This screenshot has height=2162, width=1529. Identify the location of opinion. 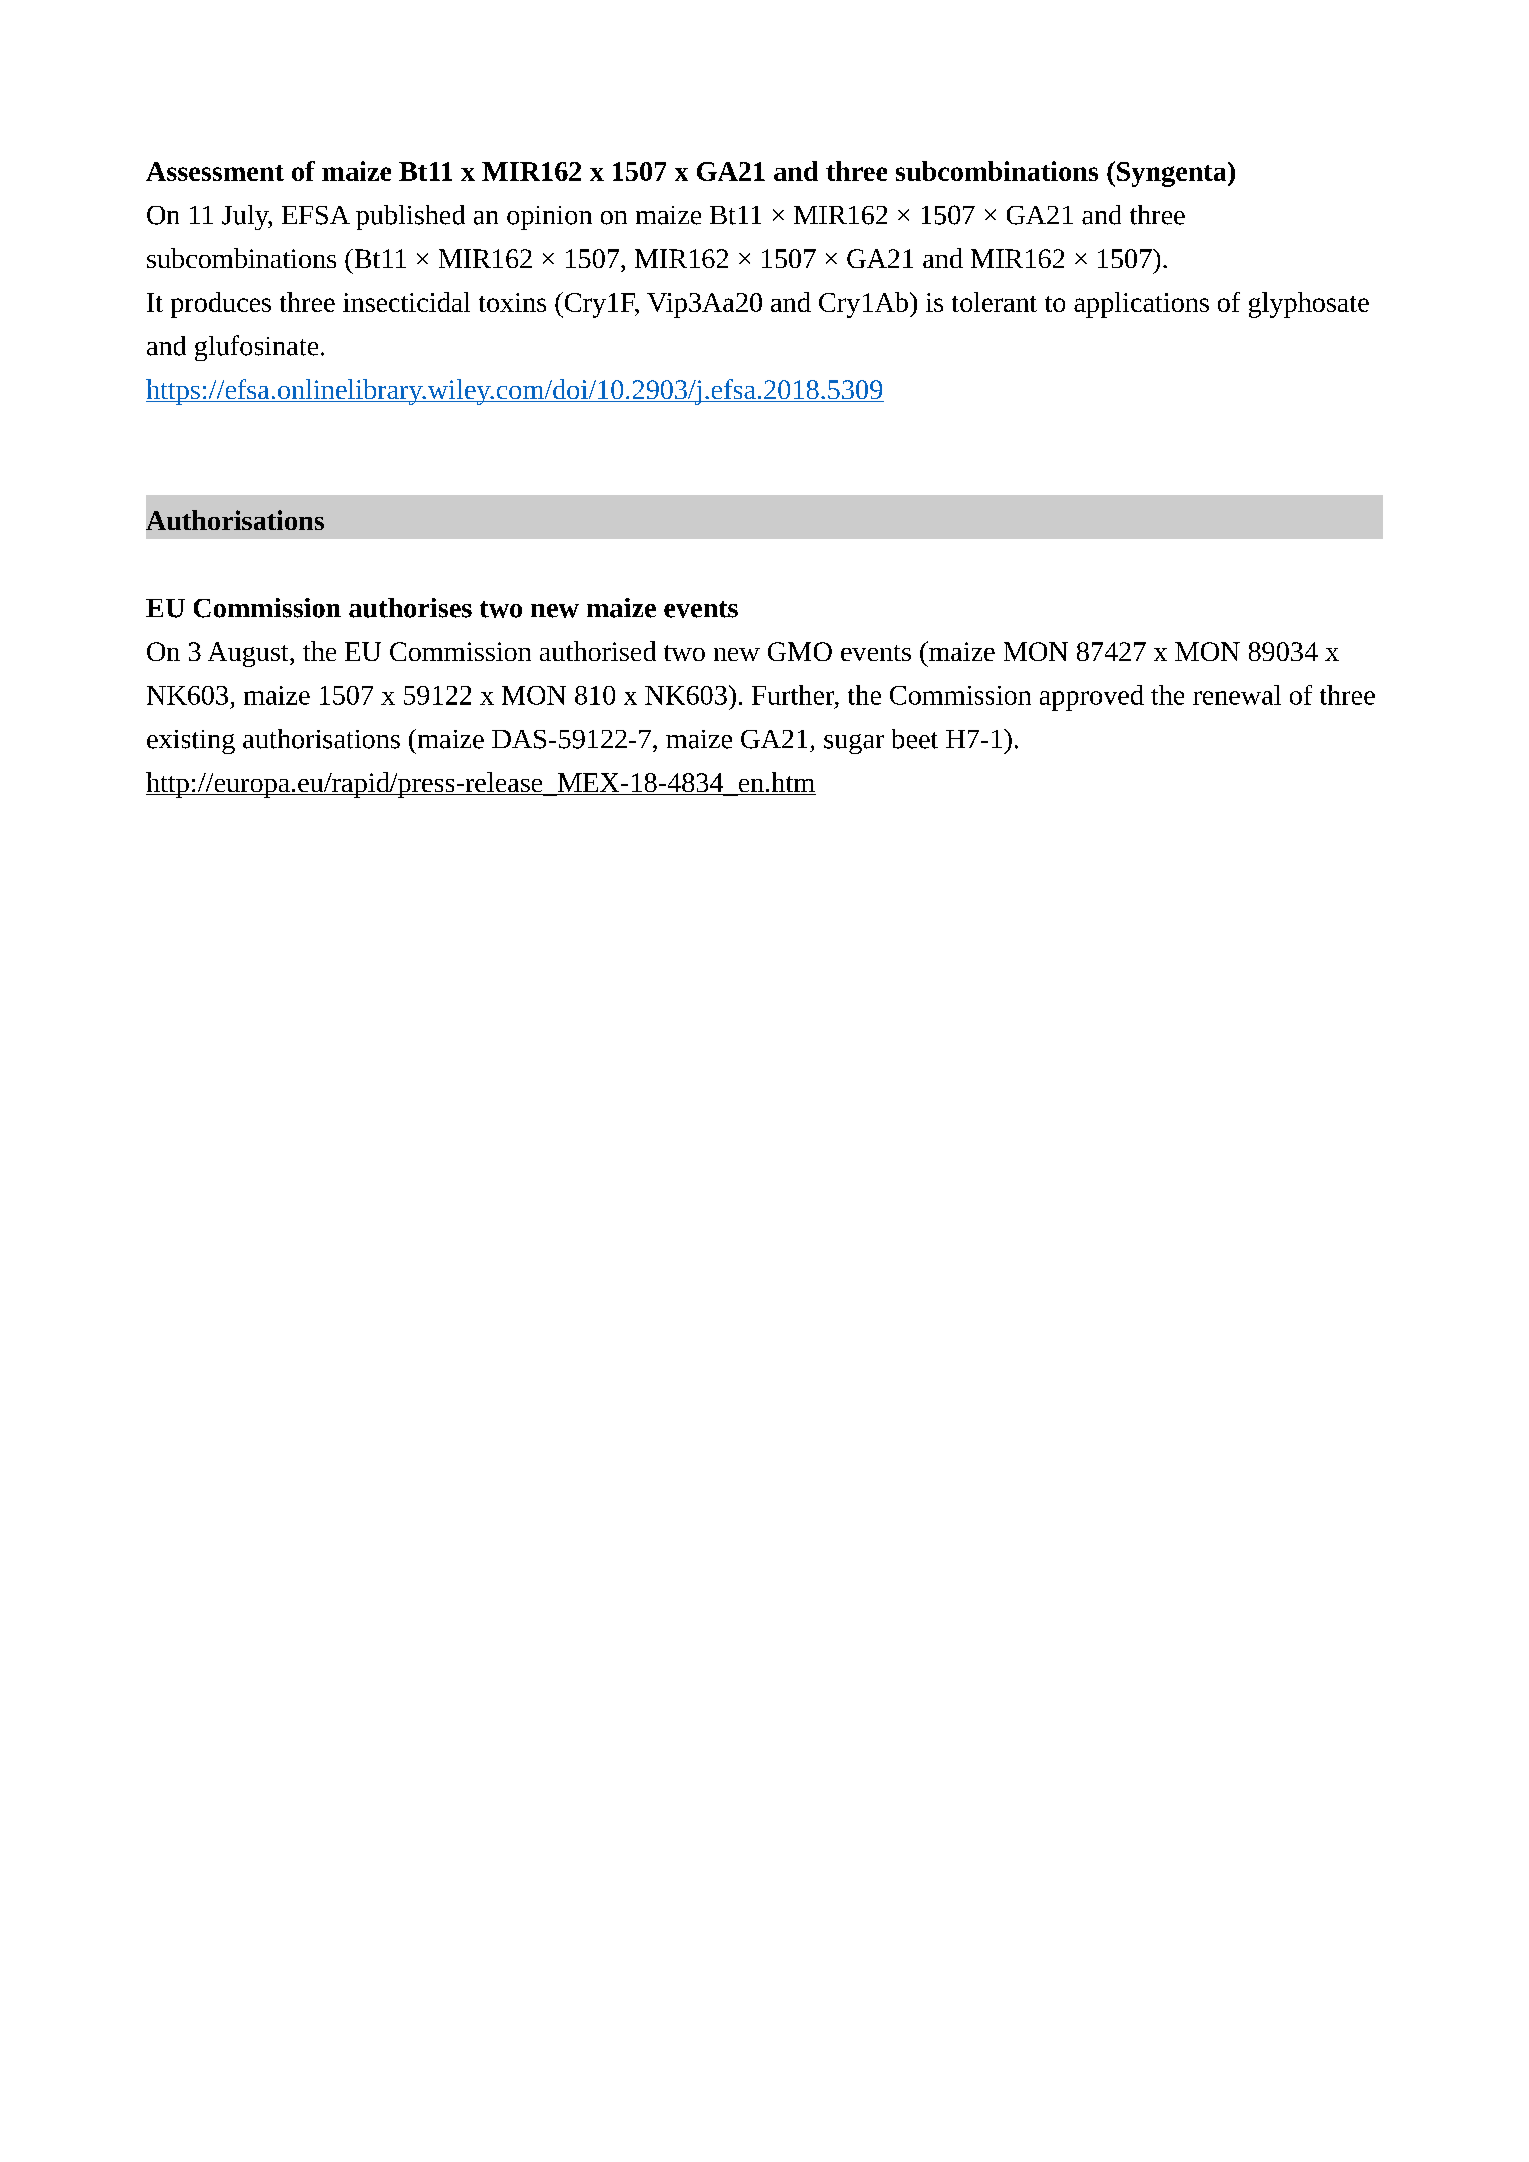
(549, 218).
